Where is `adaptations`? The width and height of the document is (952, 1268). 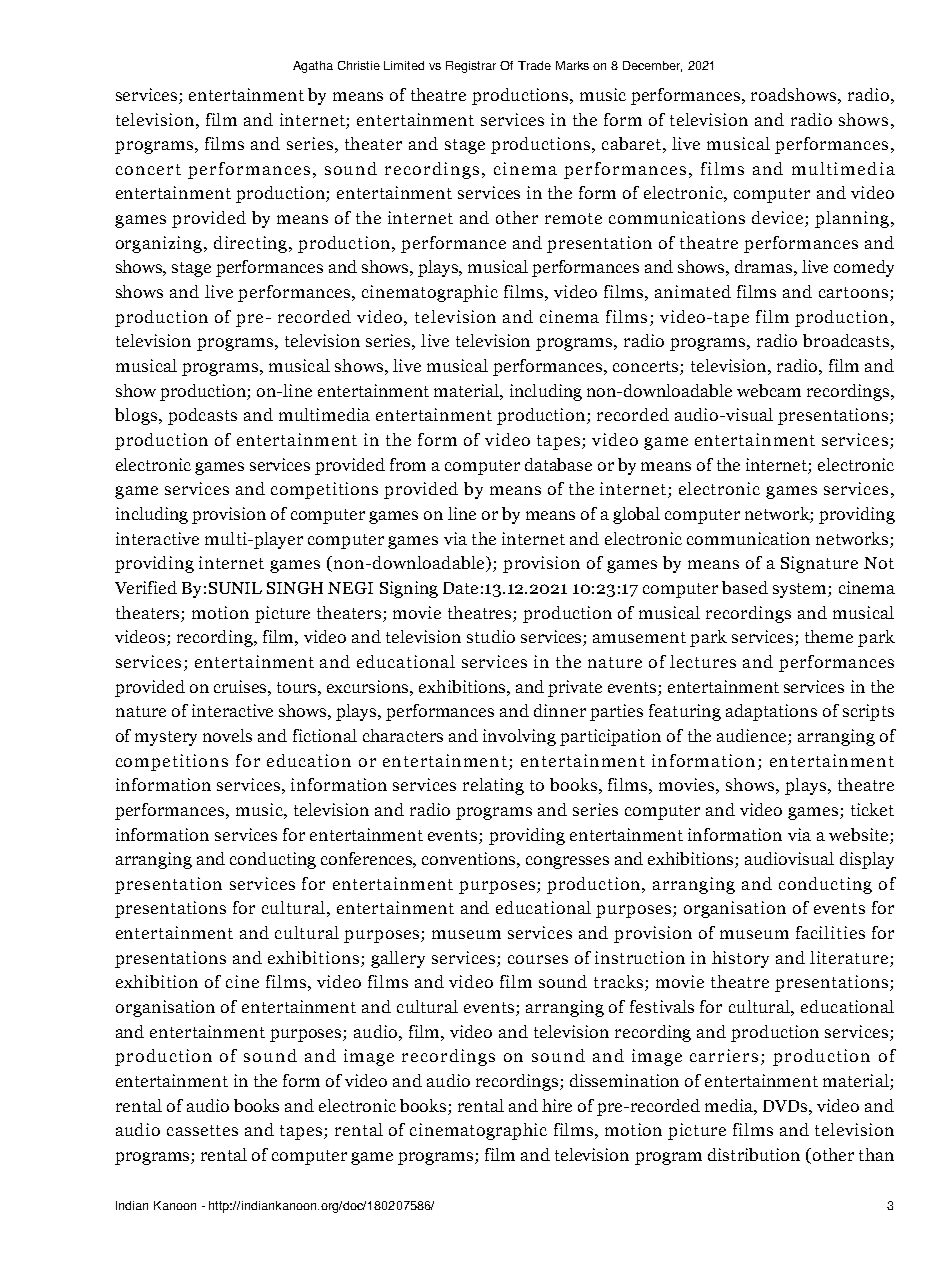
adaptations is located at coordinates (771, 712).
